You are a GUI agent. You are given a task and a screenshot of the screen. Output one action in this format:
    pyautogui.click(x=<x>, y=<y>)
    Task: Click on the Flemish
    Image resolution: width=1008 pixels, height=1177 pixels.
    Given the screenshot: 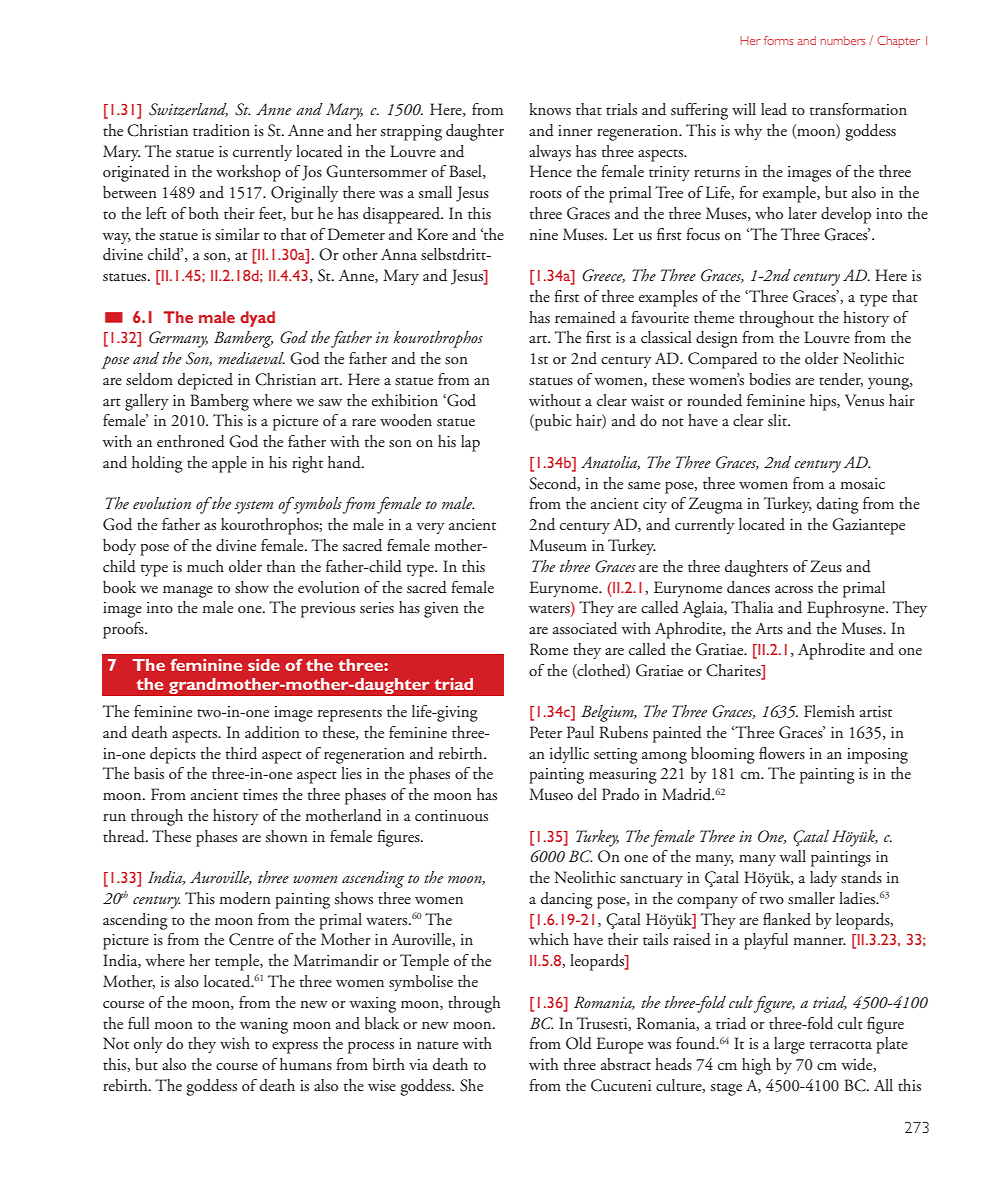 What is the action you would take?
    pyautogui.click(x=829, y=711)
